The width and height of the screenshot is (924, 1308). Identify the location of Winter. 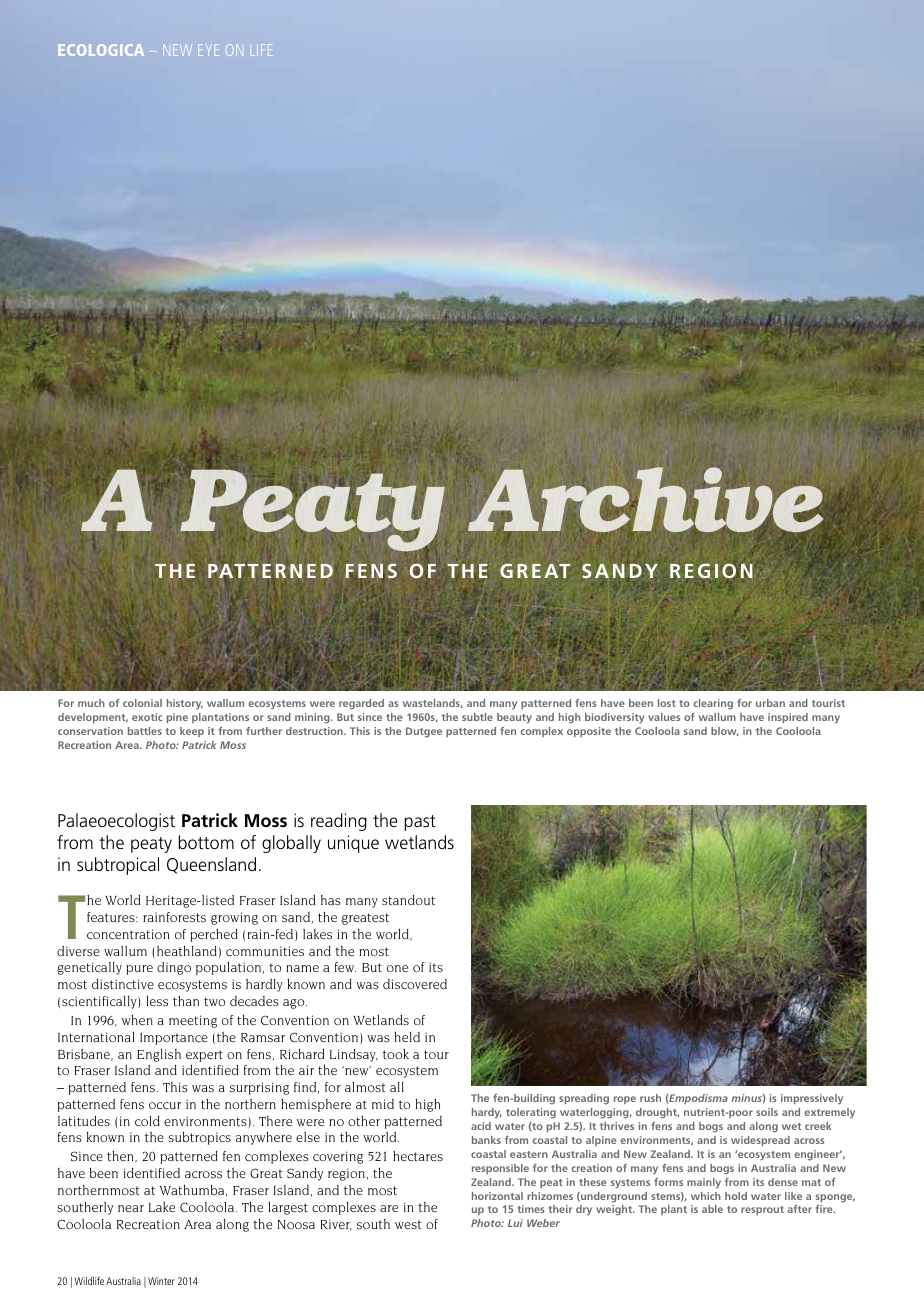
(161, 1281).
